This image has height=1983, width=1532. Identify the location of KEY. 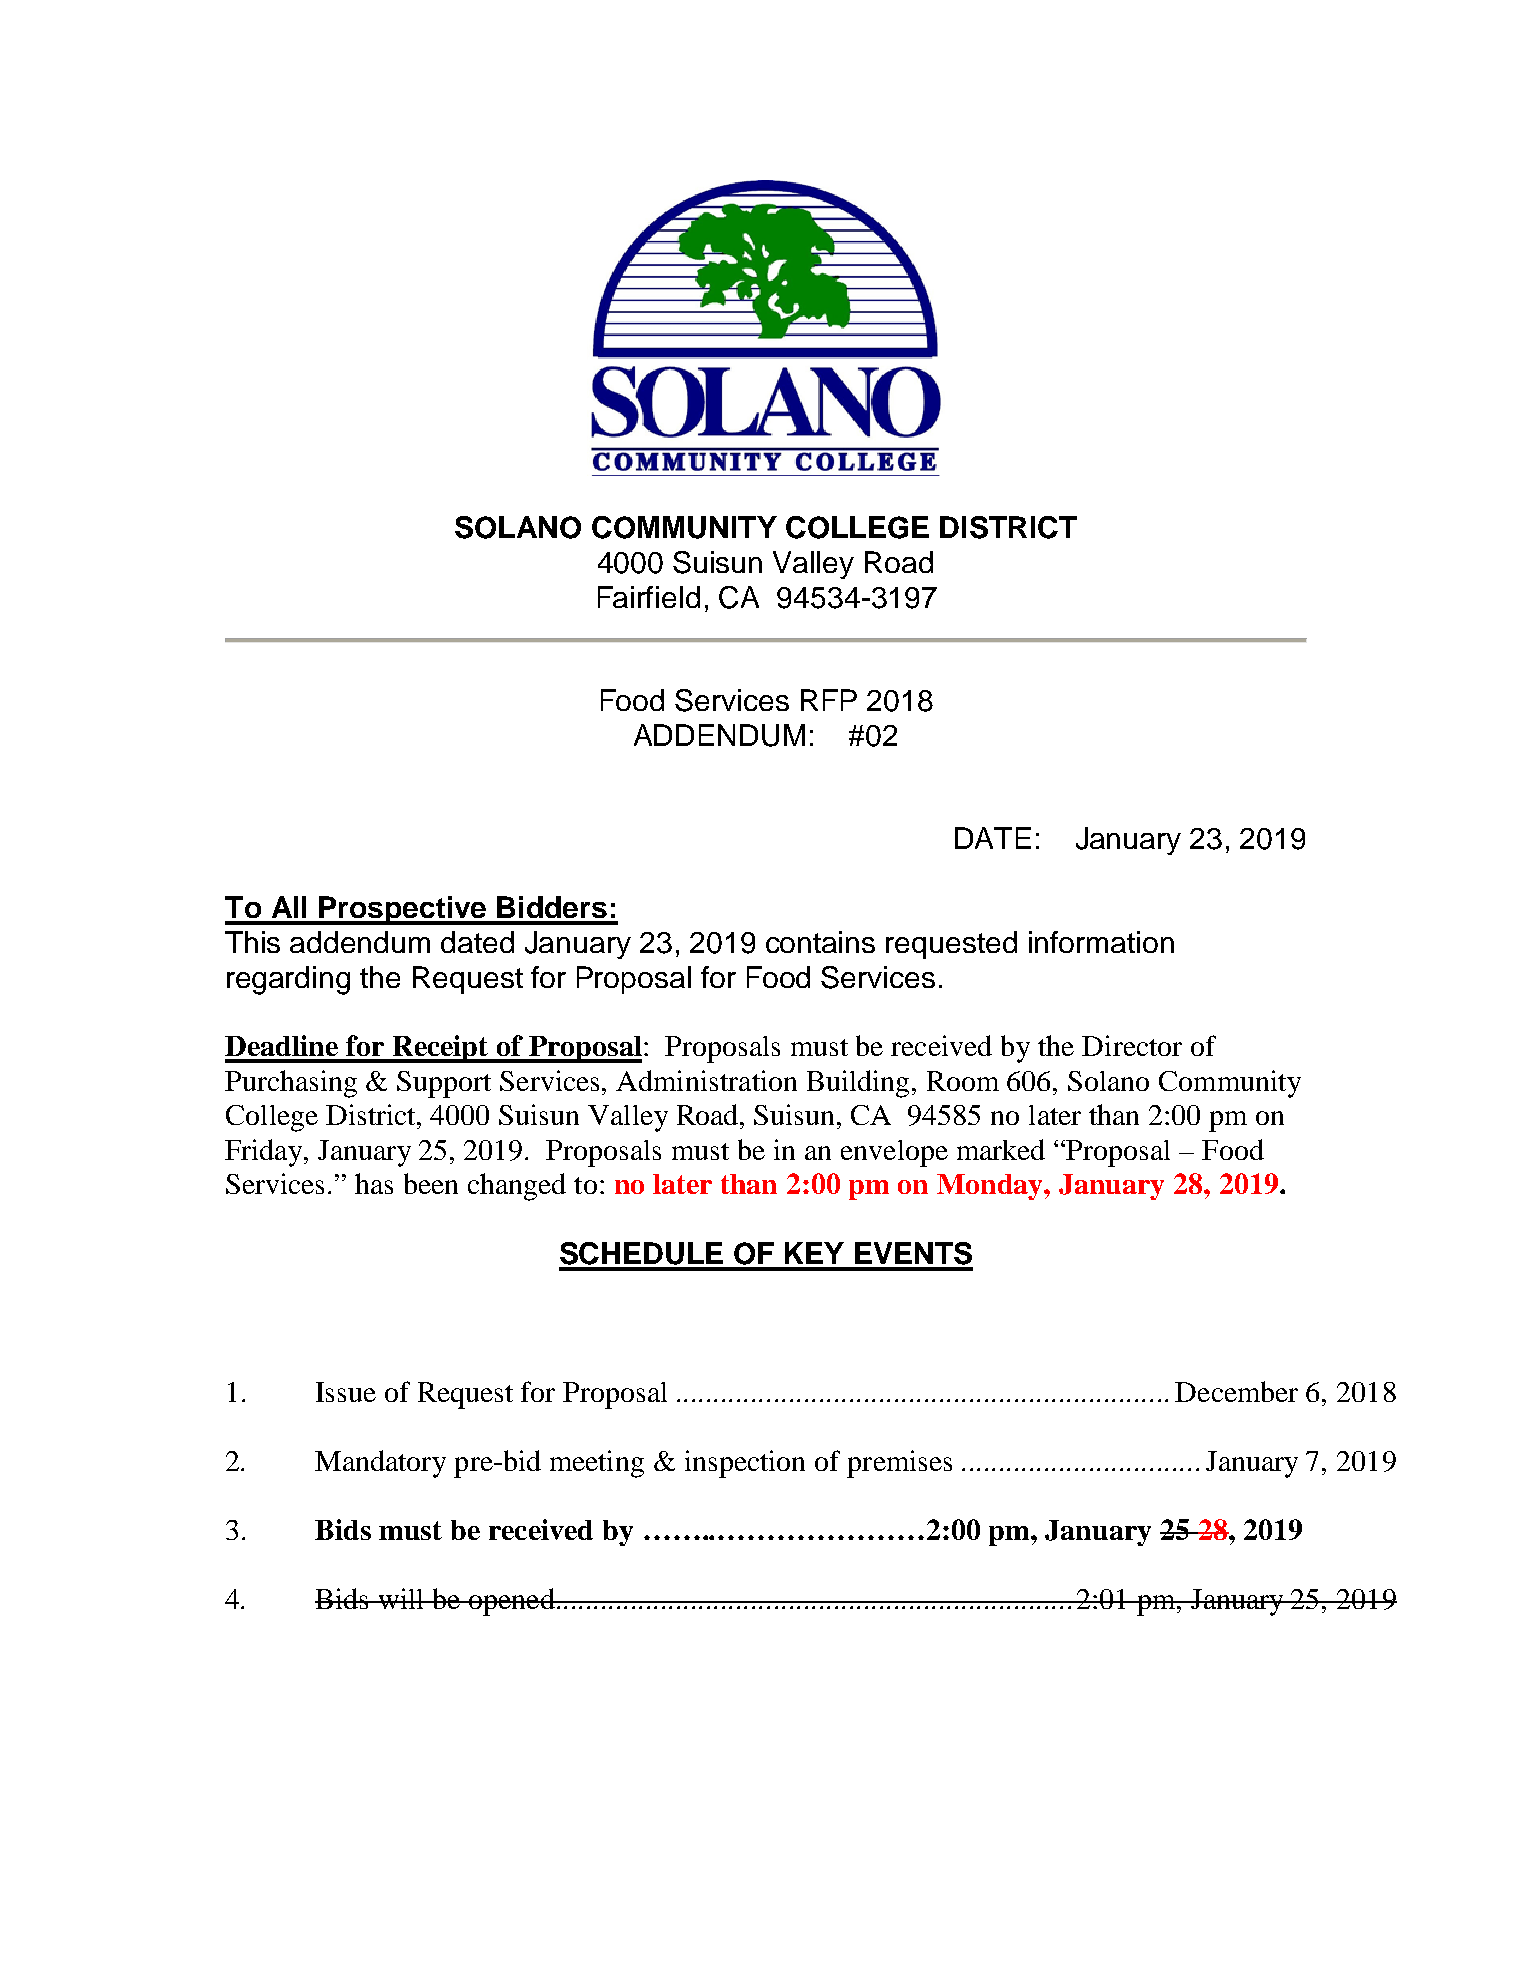
(814, 1253).
